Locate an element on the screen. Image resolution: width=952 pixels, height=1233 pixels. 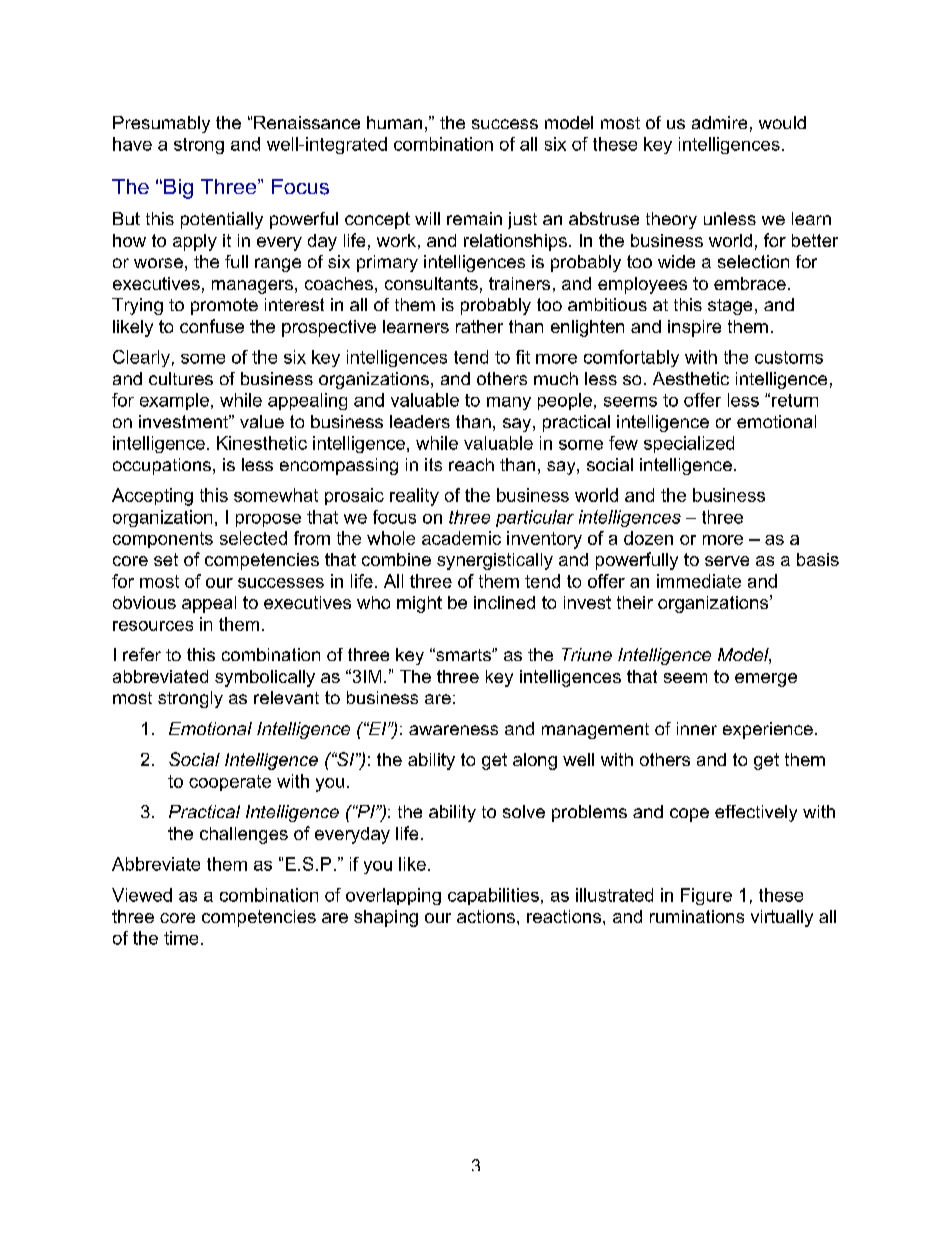
Presumably is located at coordinates (161, 124).
